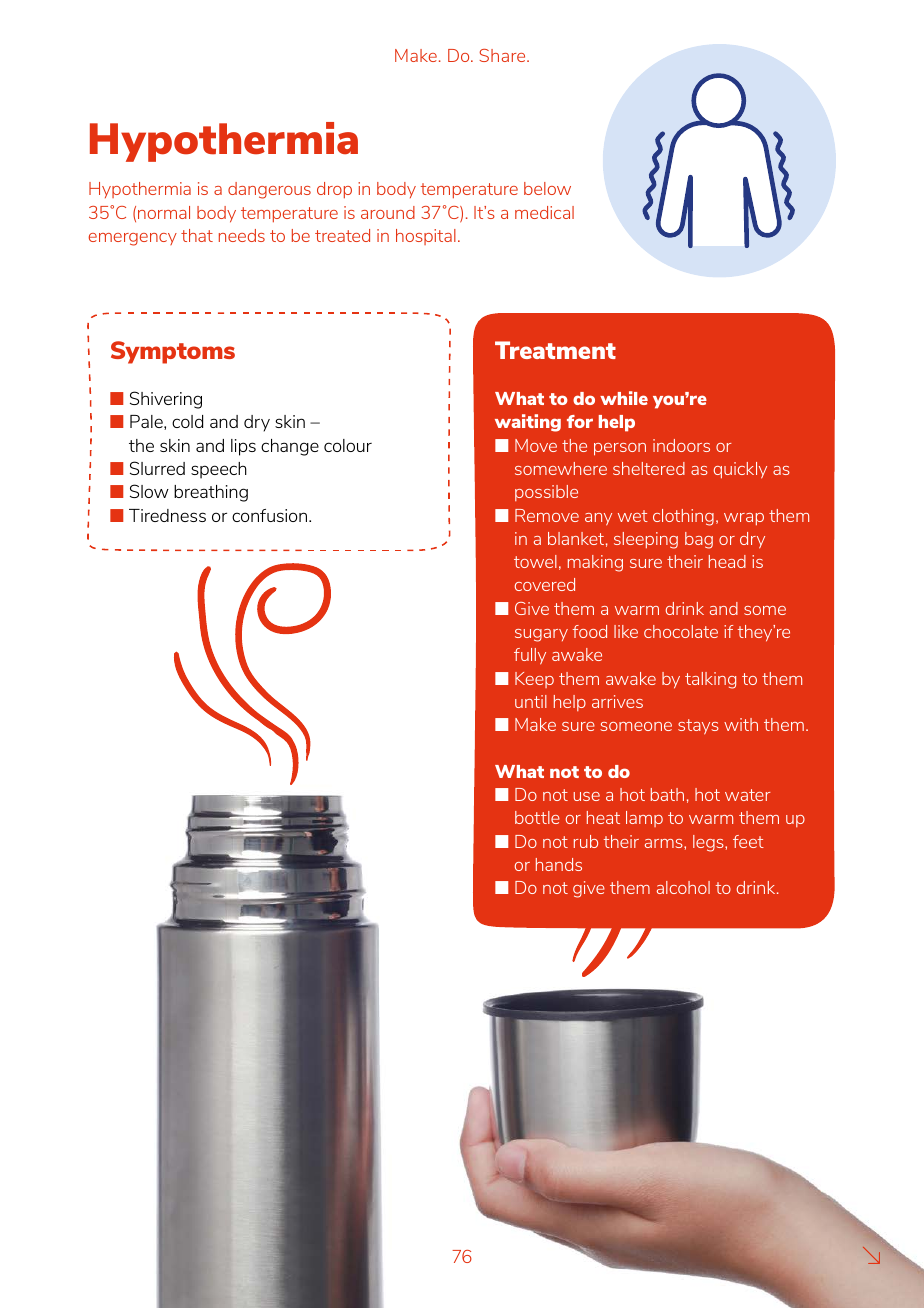 The height and width of the screenshot is (1308, 924). I want to click on hands, so click(559, 864).
